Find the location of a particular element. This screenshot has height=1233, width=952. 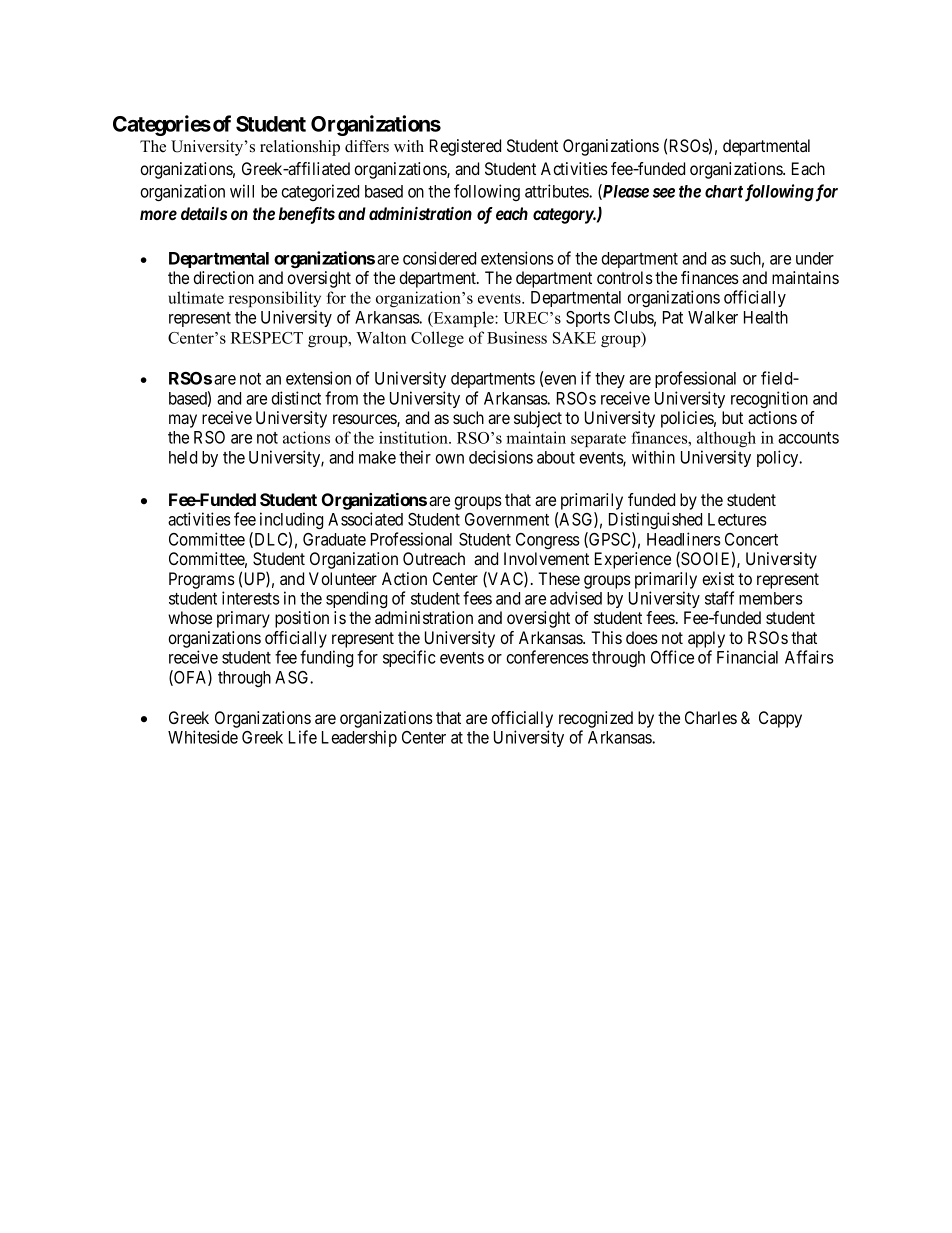

including is located at coordinates (291, 520).
